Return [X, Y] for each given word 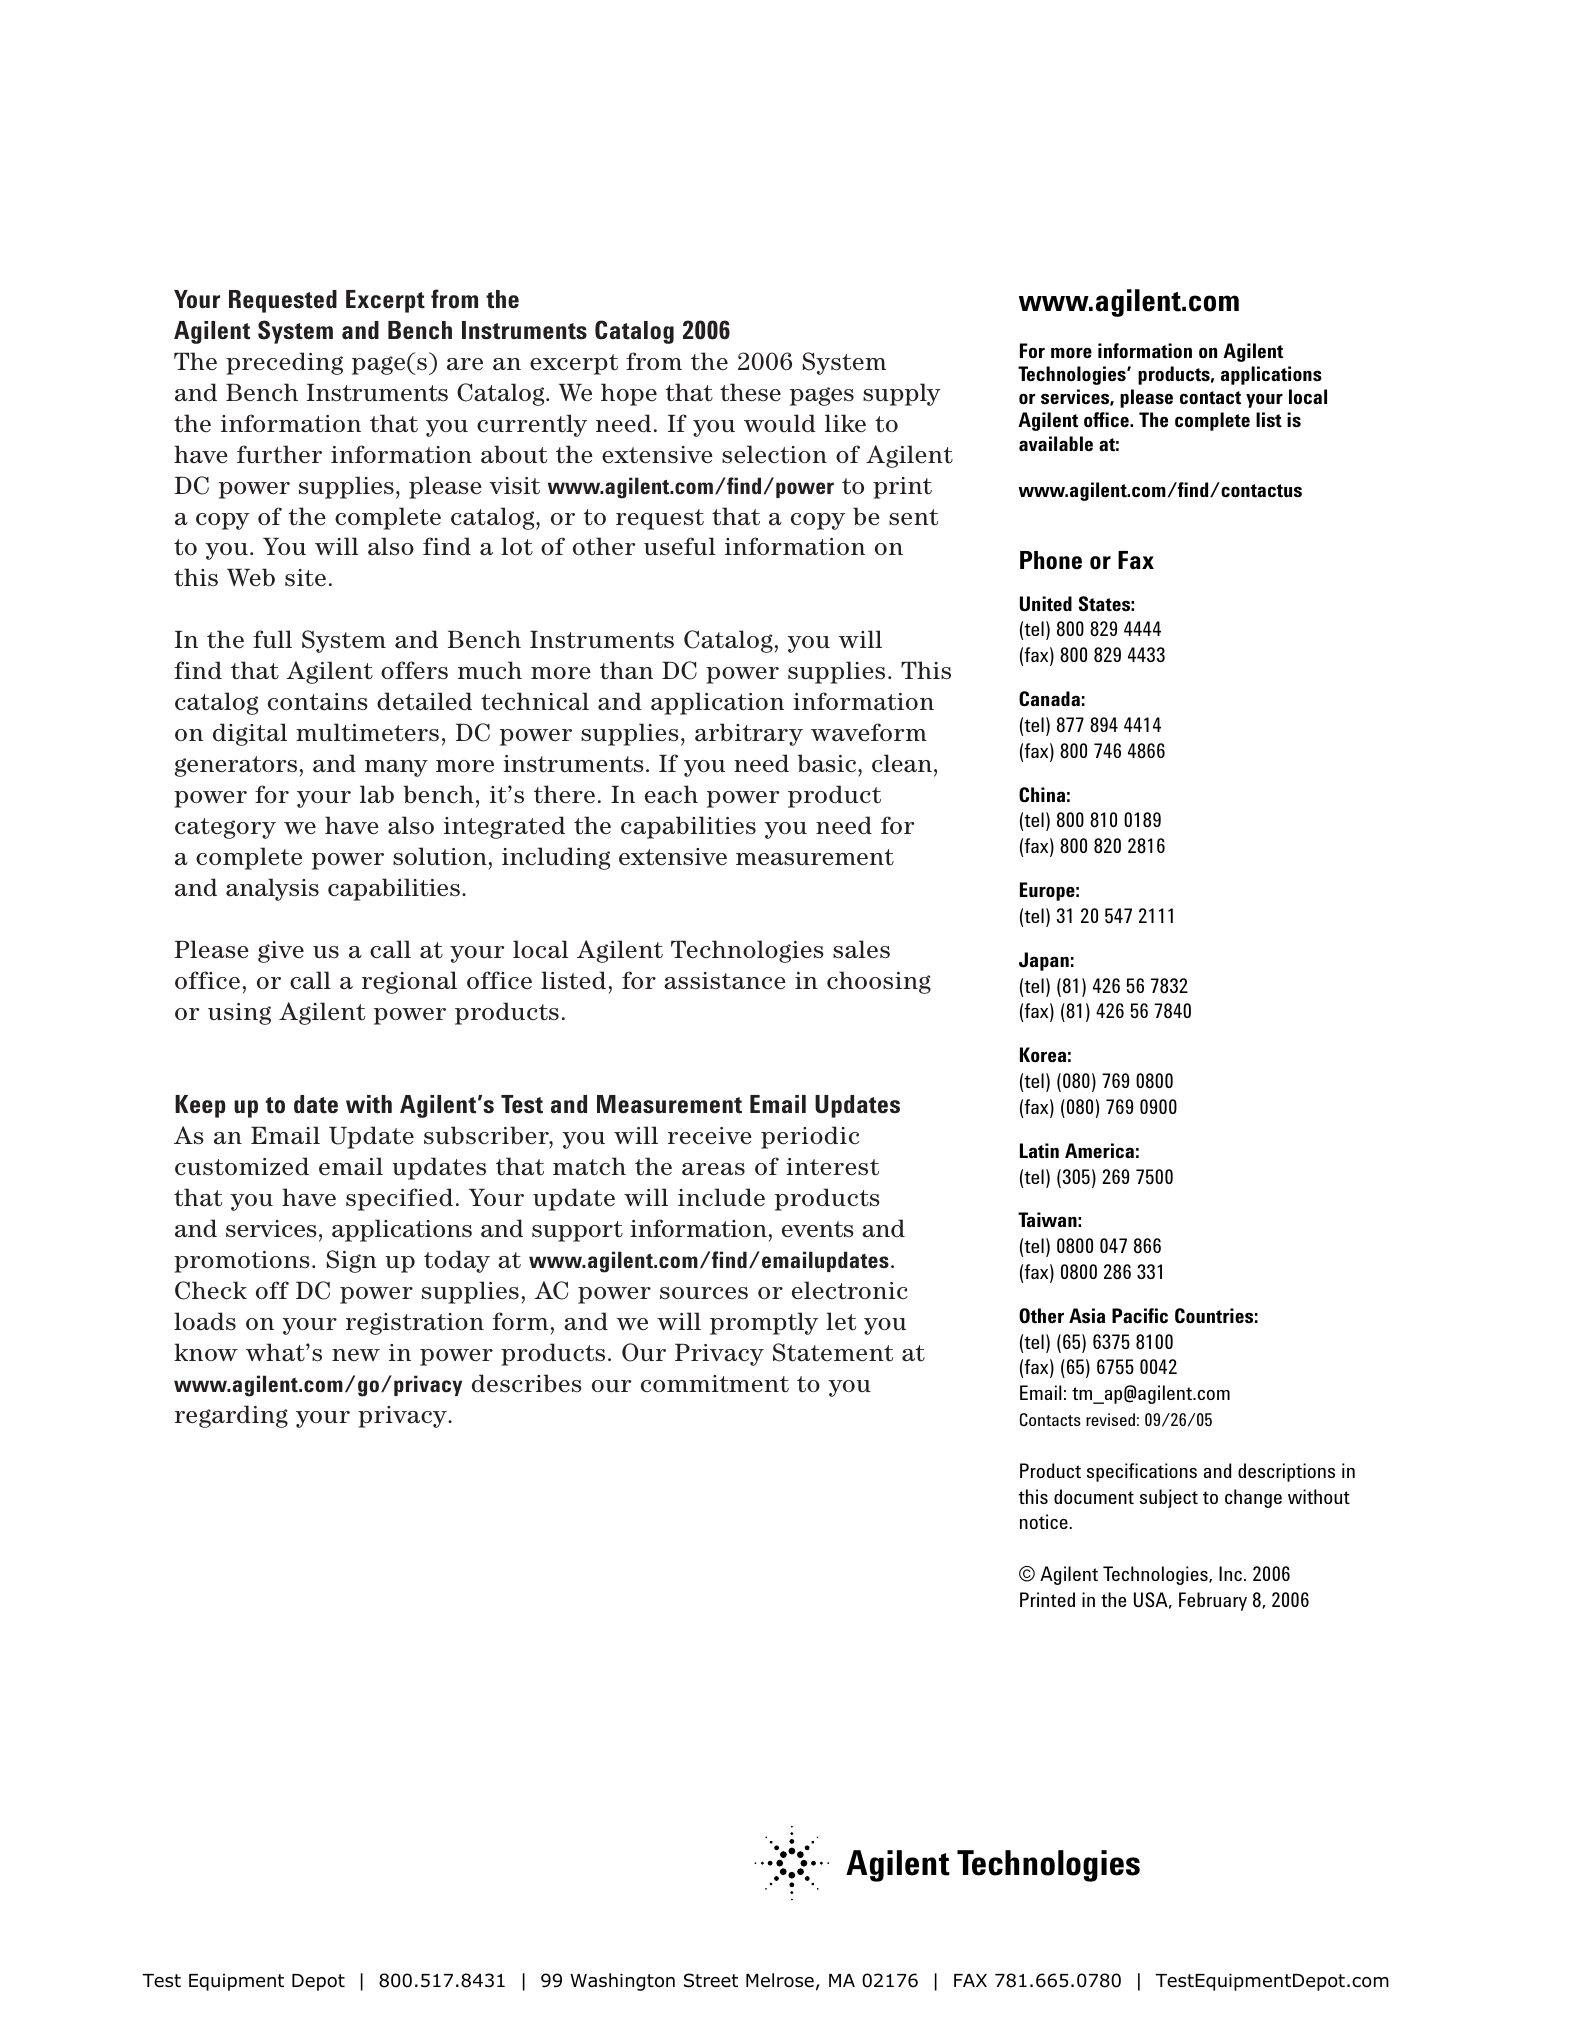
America [1099, 1150]
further [279, 454]
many [396, 768]
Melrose [780, 1980]
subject [1169, 1498]
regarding [231, 1416]
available [1056, 443]
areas [713, 1169]
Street [711, 1980]
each [671, 794]
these [750, 392]
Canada [1049, 699]
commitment [715, 1383]
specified [399, 1199]
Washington [622, 1982]
